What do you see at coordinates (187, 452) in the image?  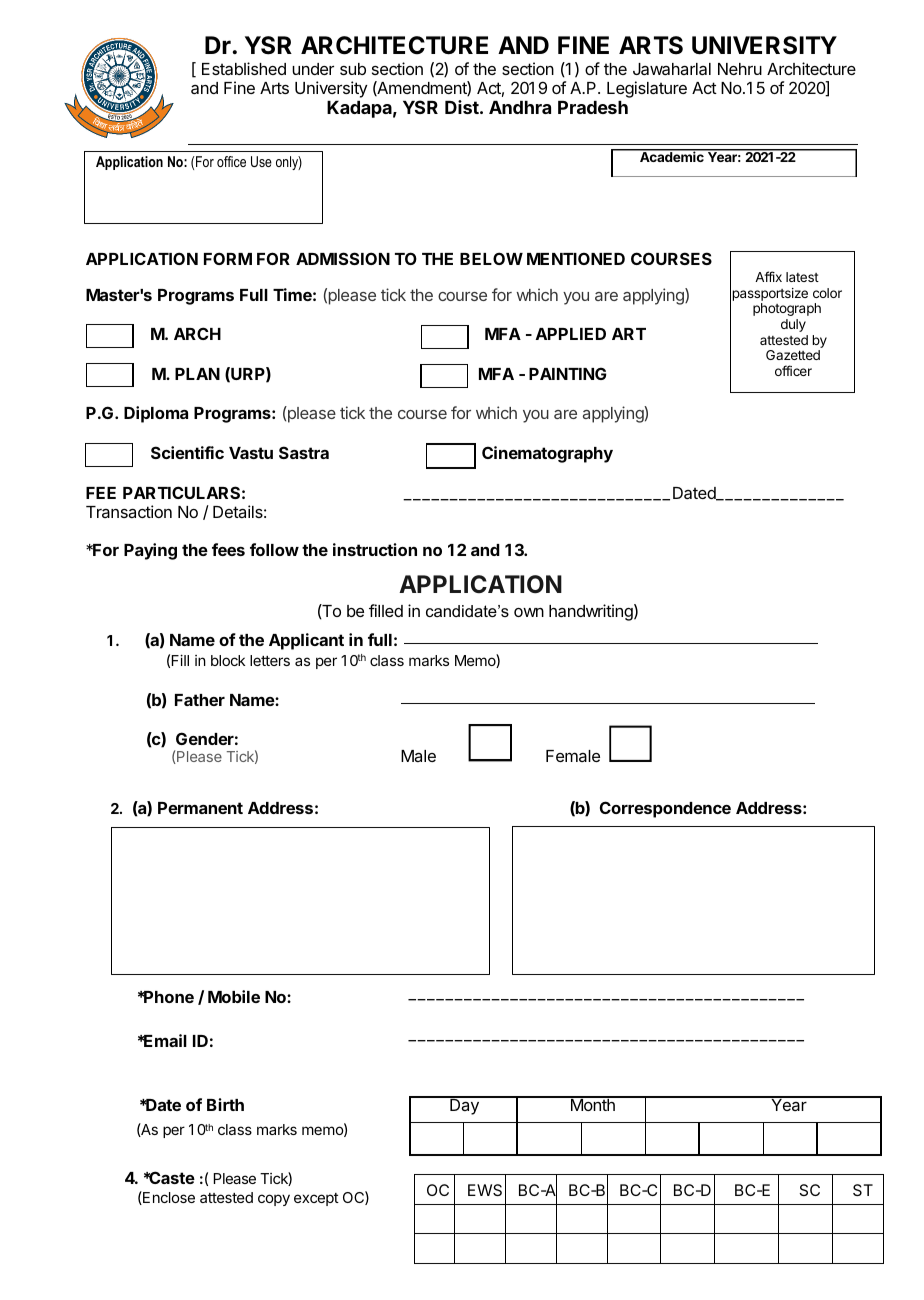 I see `Scientific` at bounding box center [187, 452].
